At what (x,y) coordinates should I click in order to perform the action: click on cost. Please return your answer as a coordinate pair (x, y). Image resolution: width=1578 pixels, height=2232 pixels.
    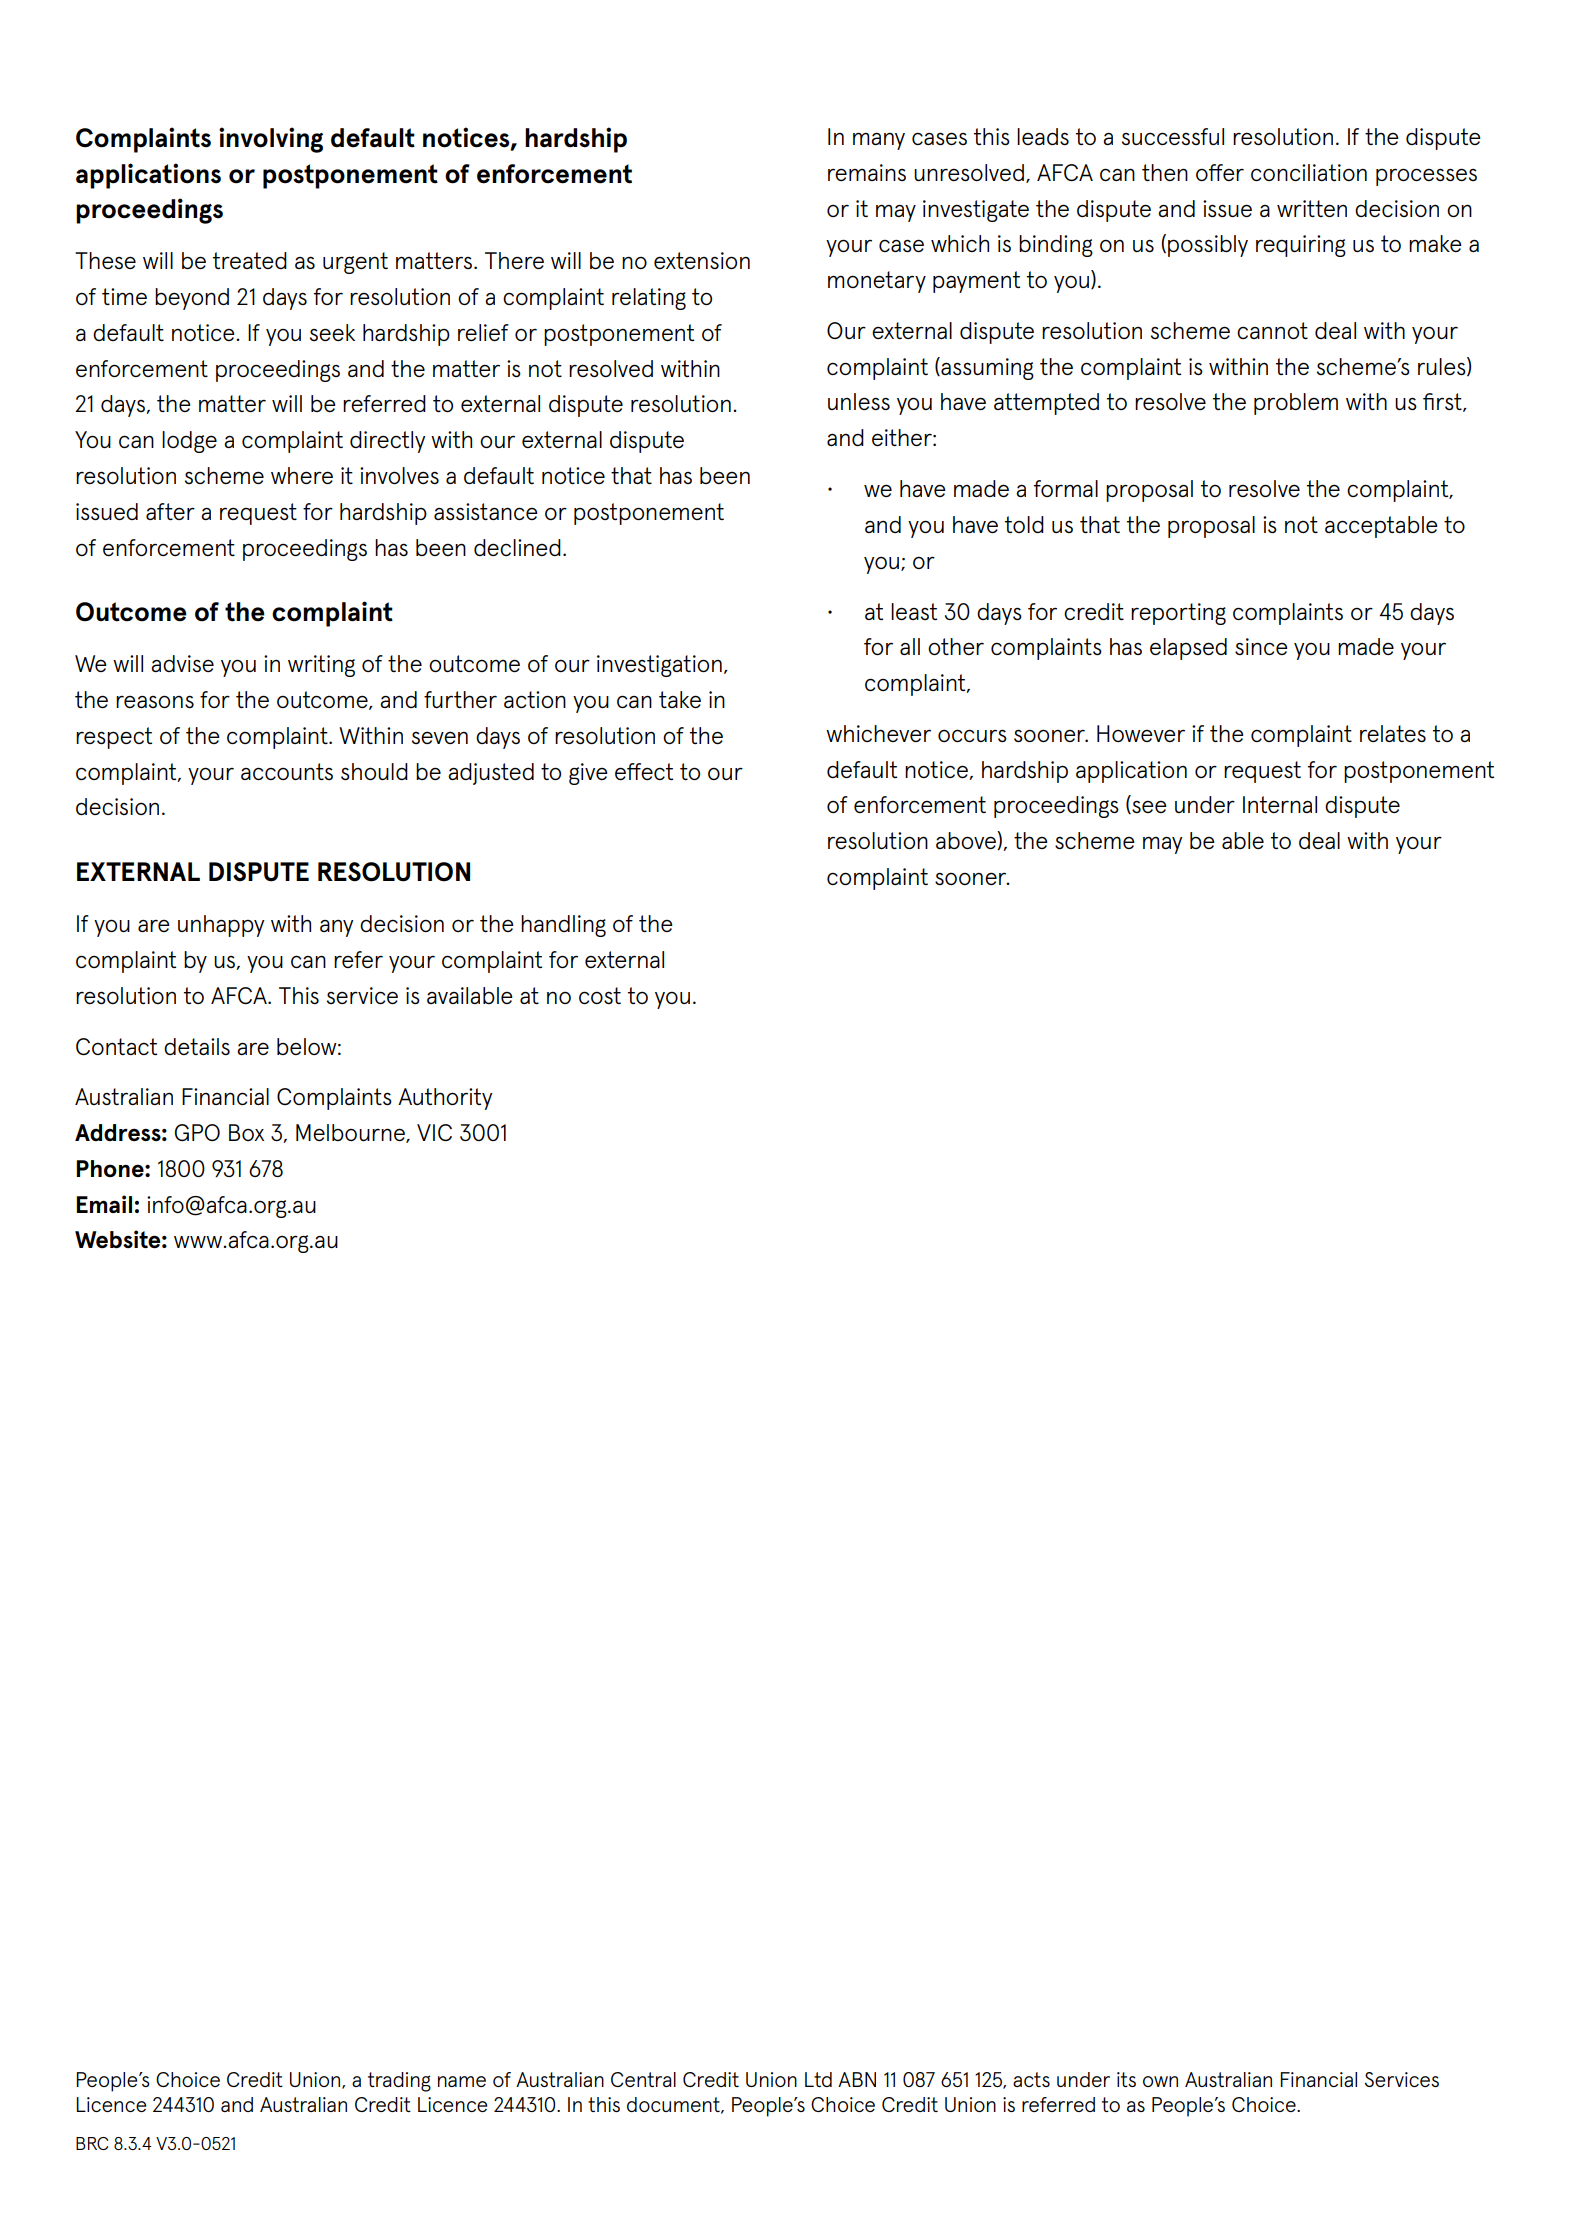
    Looking at the image, I should click on (600, 995).
